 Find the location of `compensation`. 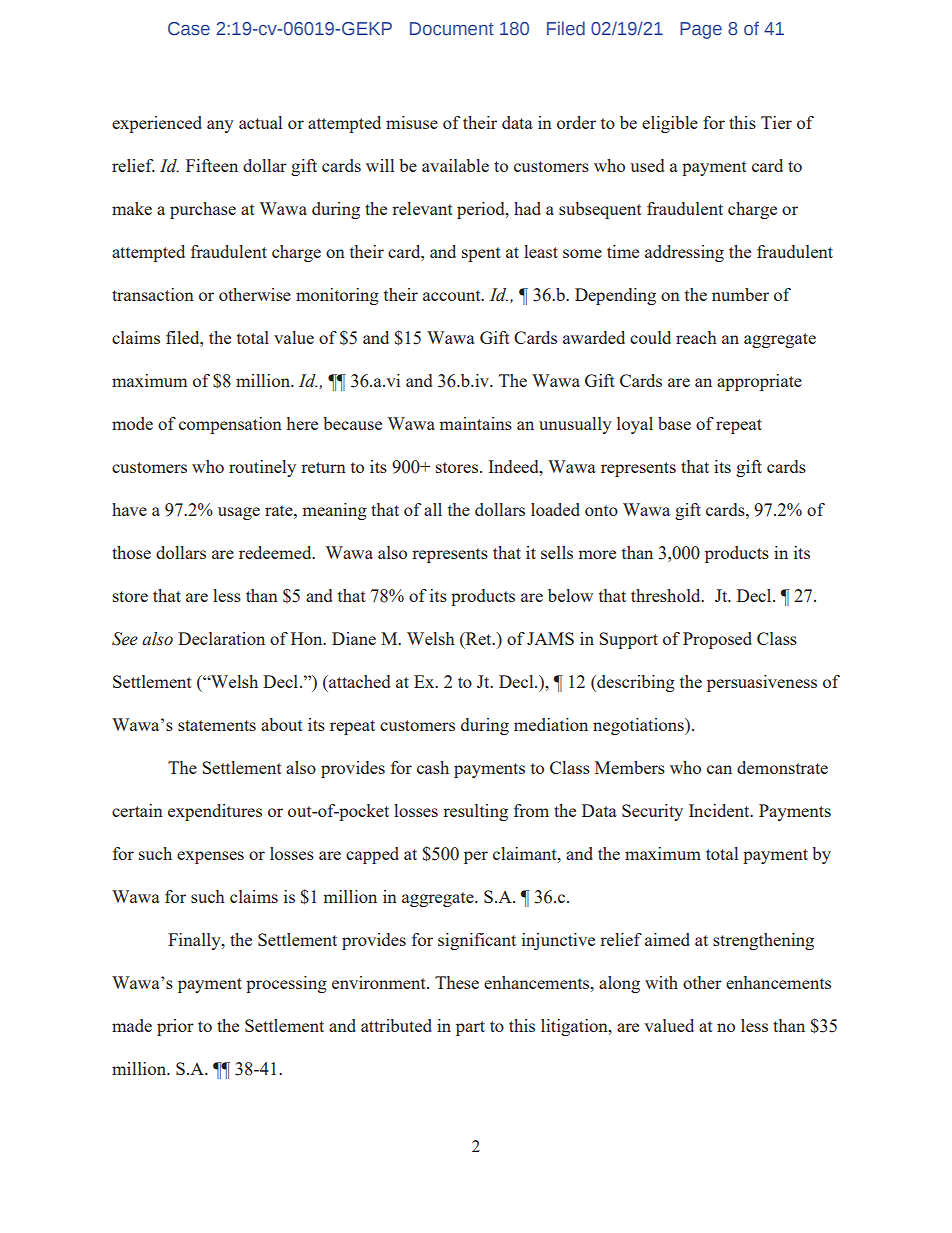

compensation is located at coordinates (230, 425).
